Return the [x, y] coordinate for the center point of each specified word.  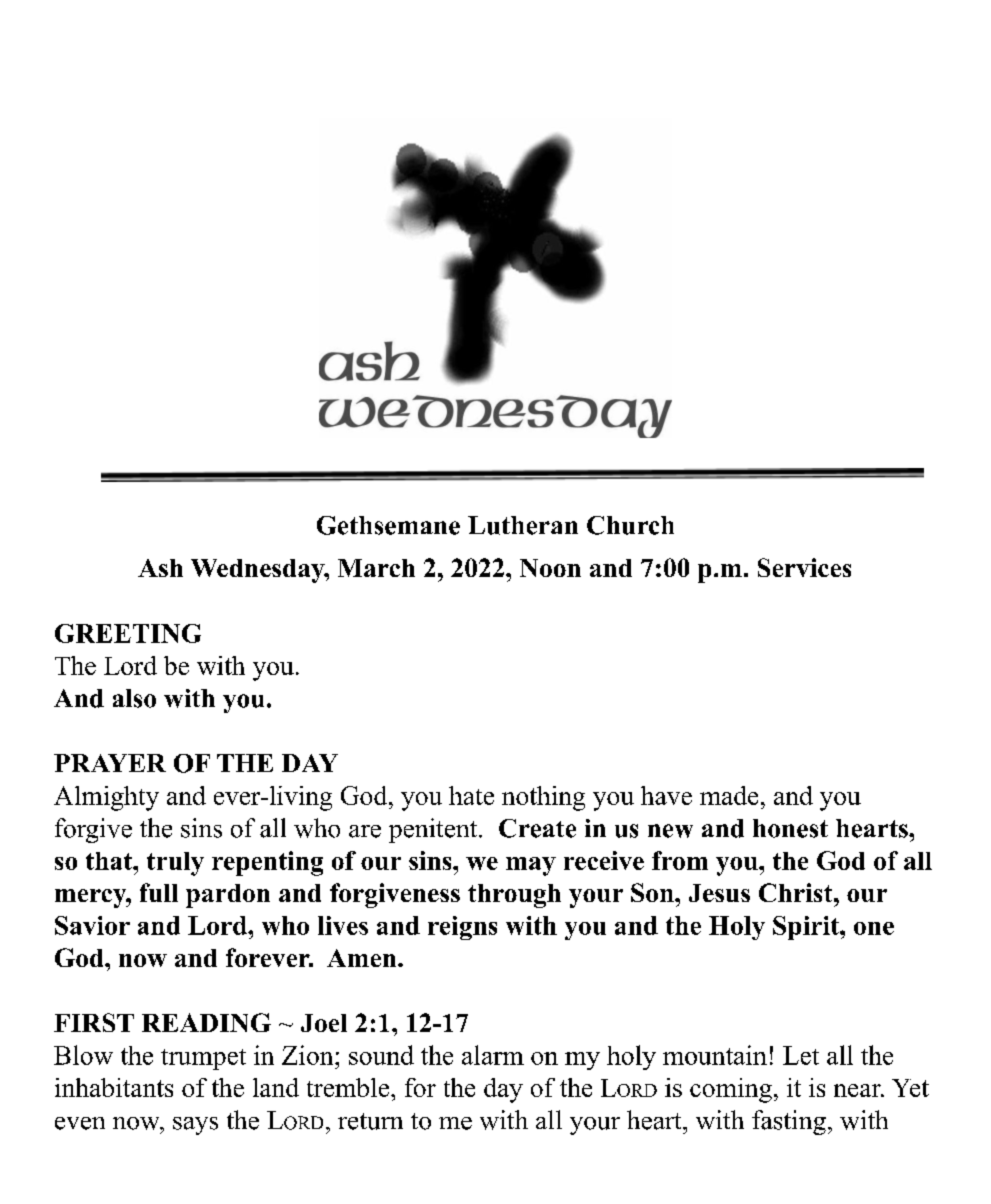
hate [471, 795]
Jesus [719, 893]
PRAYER [110, 763]
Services [804, 567]
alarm [493, 1055]
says [195, 1126]
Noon [550, 568]
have [666, 795]
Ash [160, 568]
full [159, 892]
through [514, 896]
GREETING [128, 633]
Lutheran [523, 525]
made [729, 795]
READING [206, 1022]
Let [801, 1055]
